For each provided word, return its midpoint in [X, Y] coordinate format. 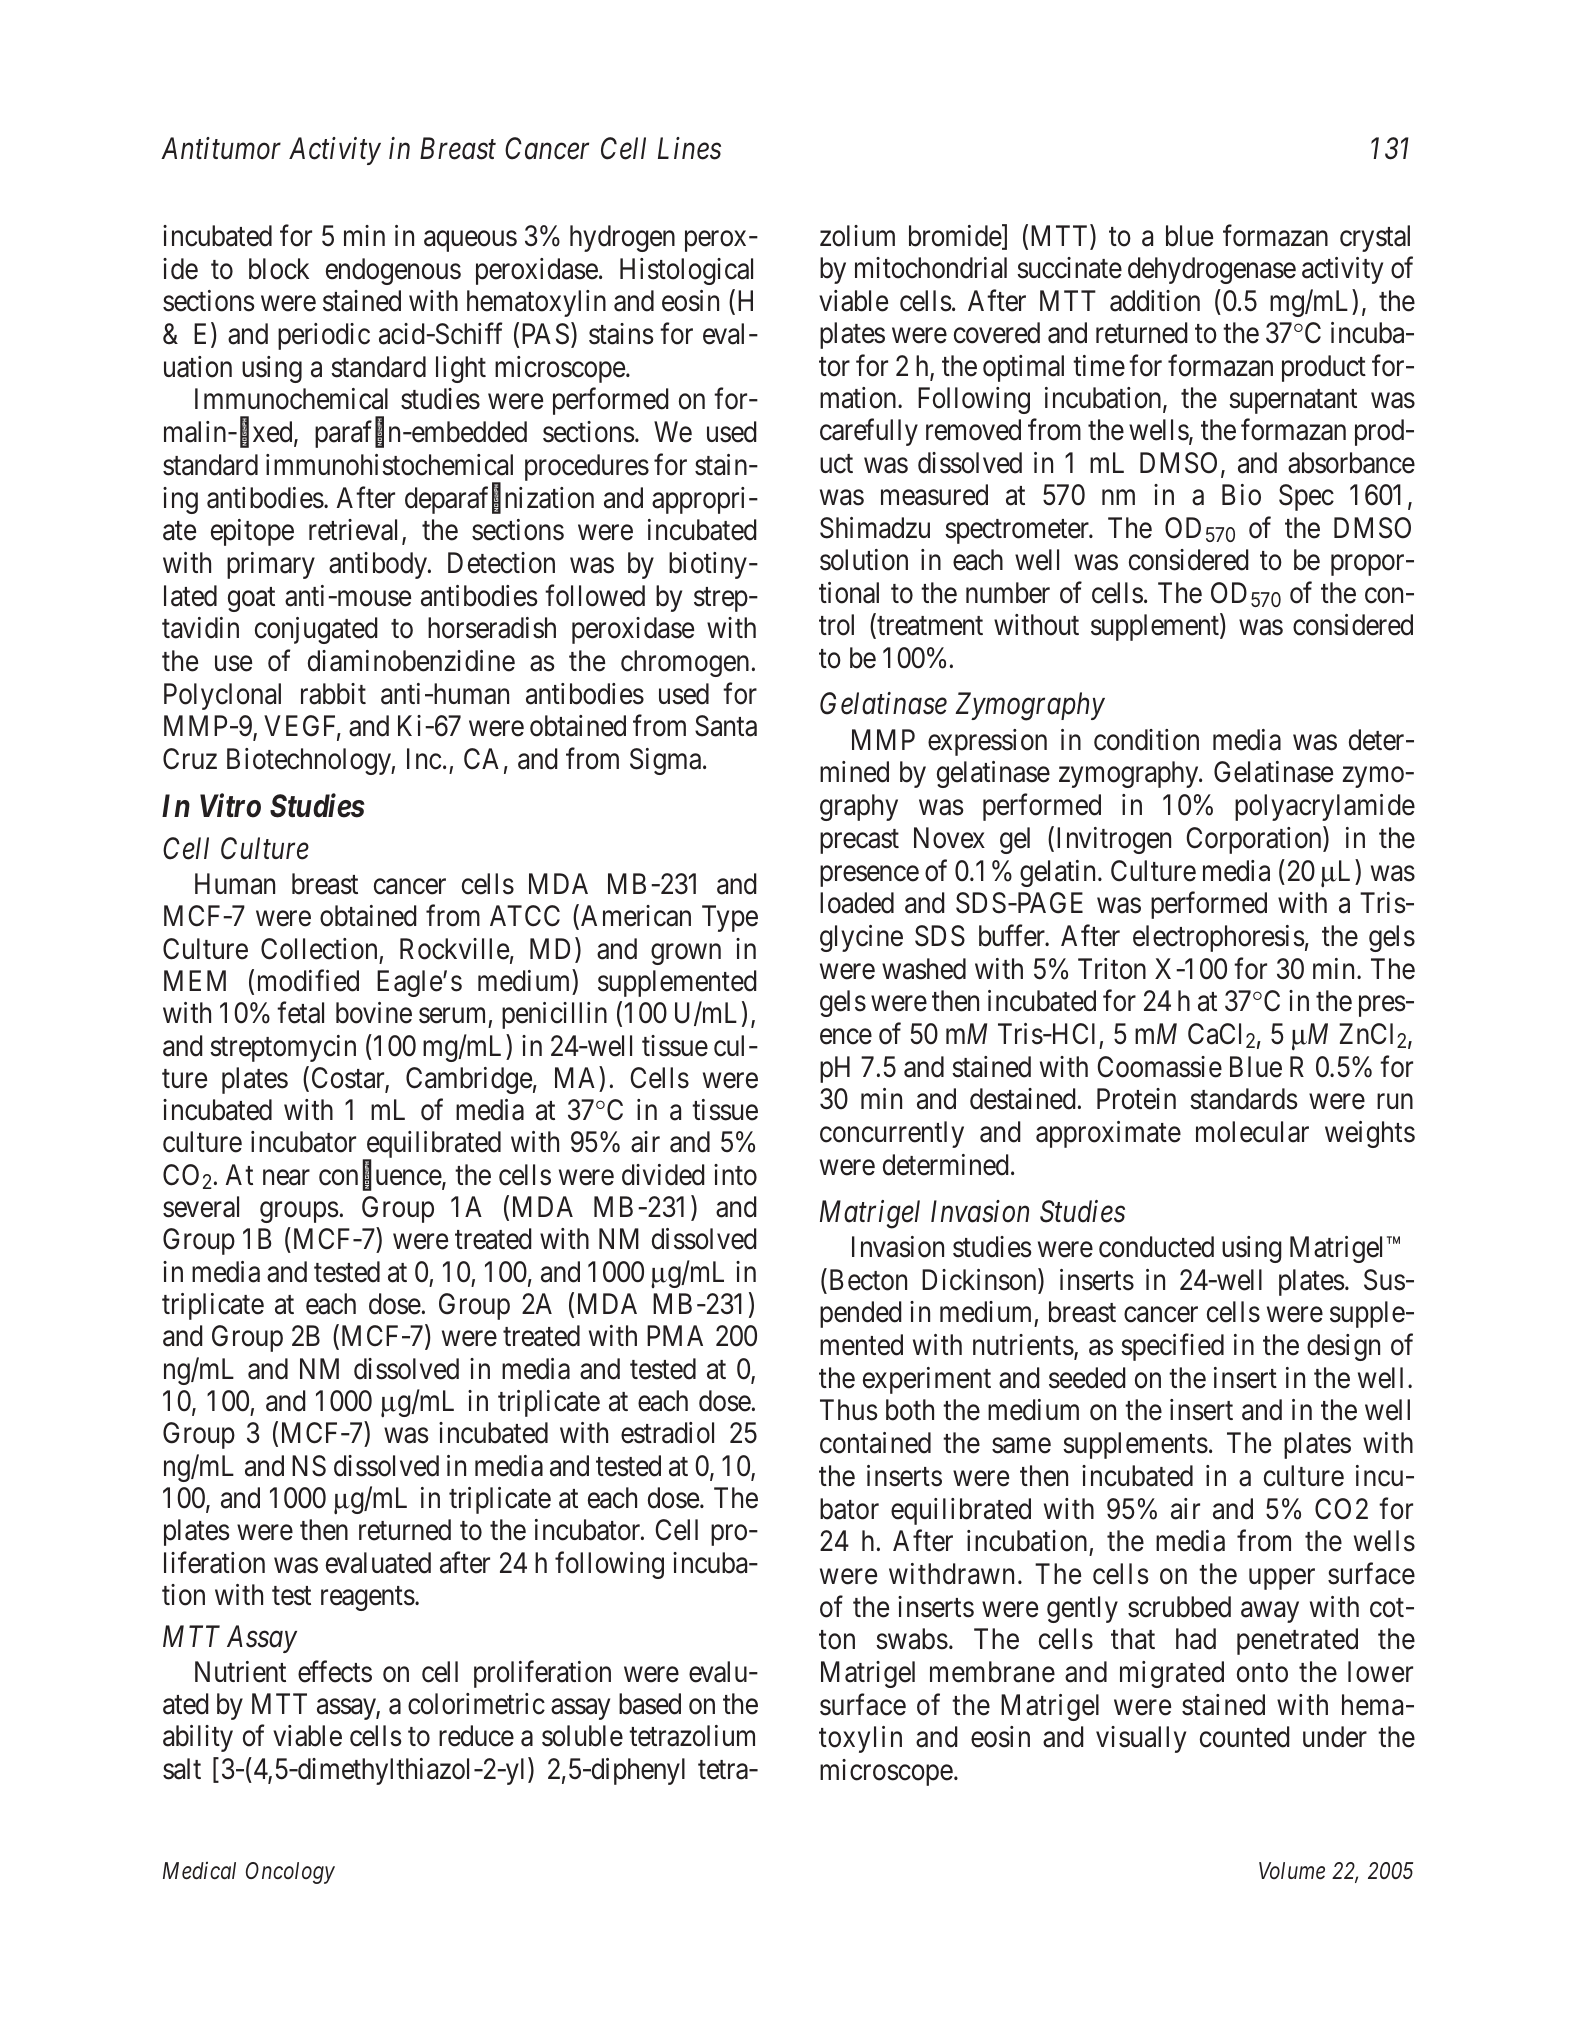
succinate [1069, 268]
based [650, 1704]
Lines [689, 149]
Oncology [290, 1873]
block [279, 269]
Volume [1292, 1871]
